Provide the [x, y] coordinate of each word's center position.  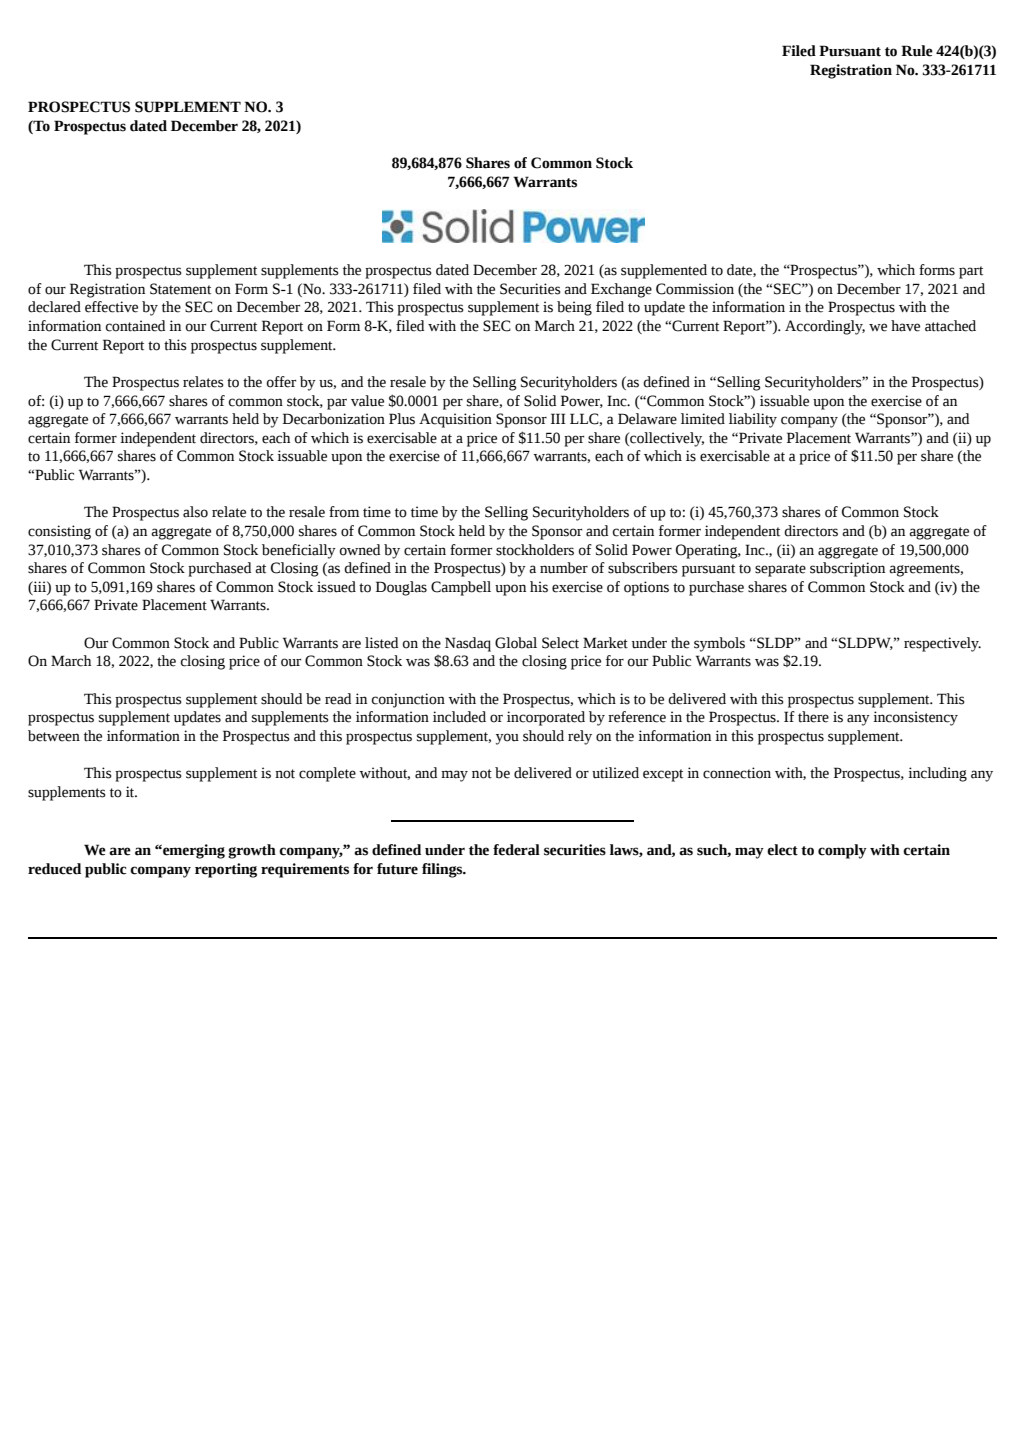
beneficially [299, 551]
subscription [847, 569]
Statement [180, 289]
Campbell [461, 588]
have [905, 326]
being [574, 308]
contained [135, 326]
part [971, 272]
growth [252, 851]
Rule [917, 51]
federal [516, 850]
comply [842, 851]
